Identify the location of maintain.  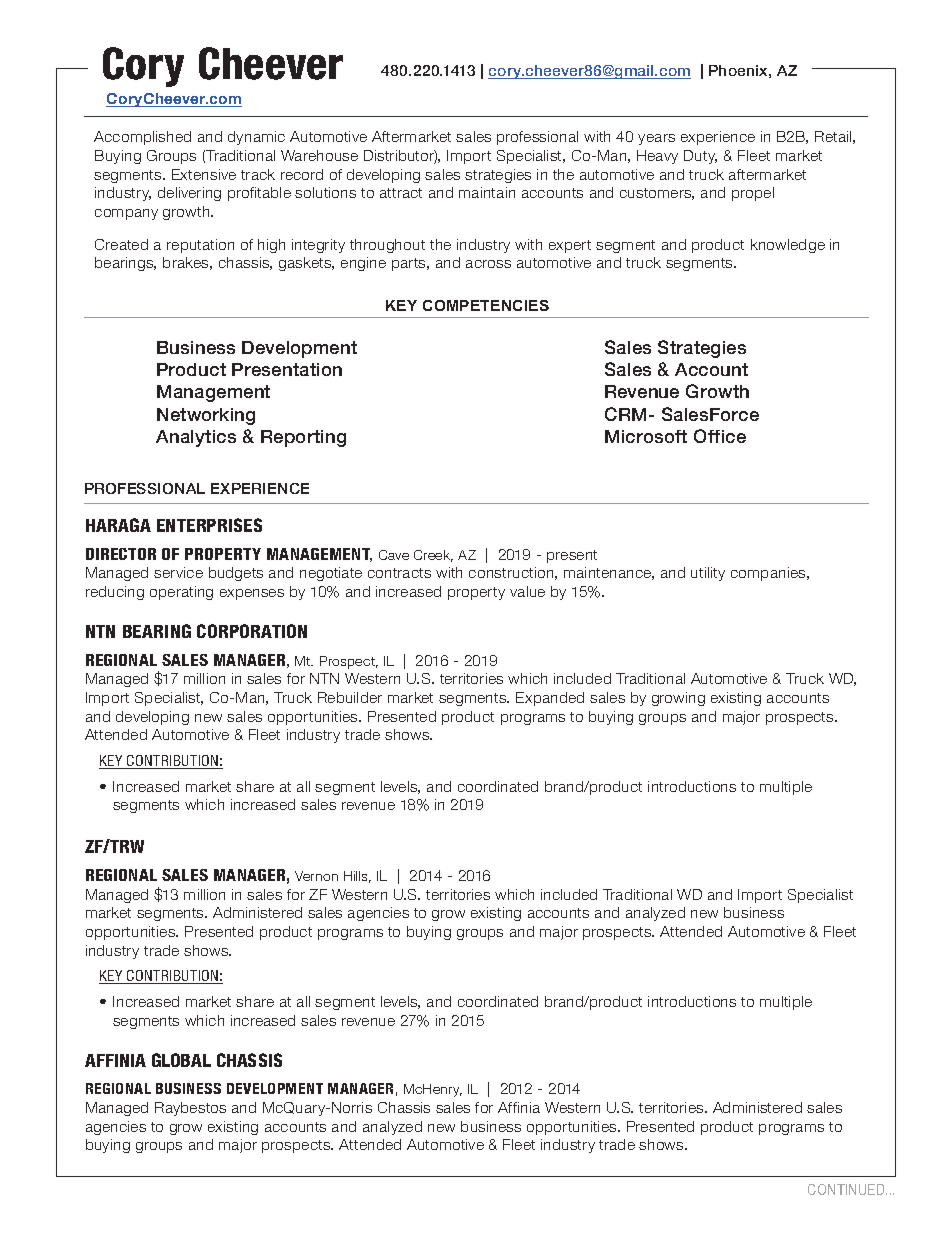
(487, 192).
